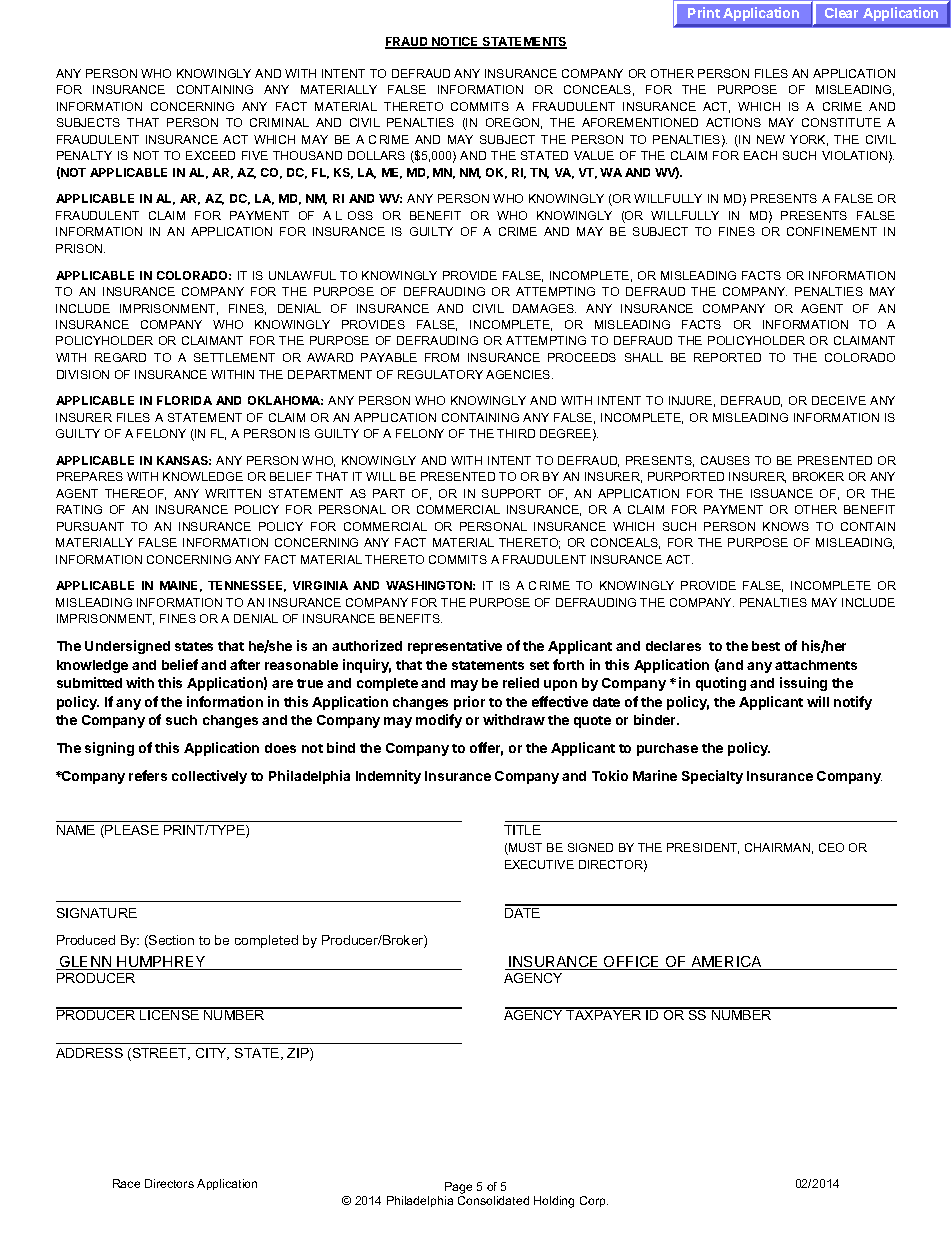 The image size is (952, 1233). What do you see at coordinates (594, 1201) in the image?
I see `Corp` at bounding box center [594, 1201].
